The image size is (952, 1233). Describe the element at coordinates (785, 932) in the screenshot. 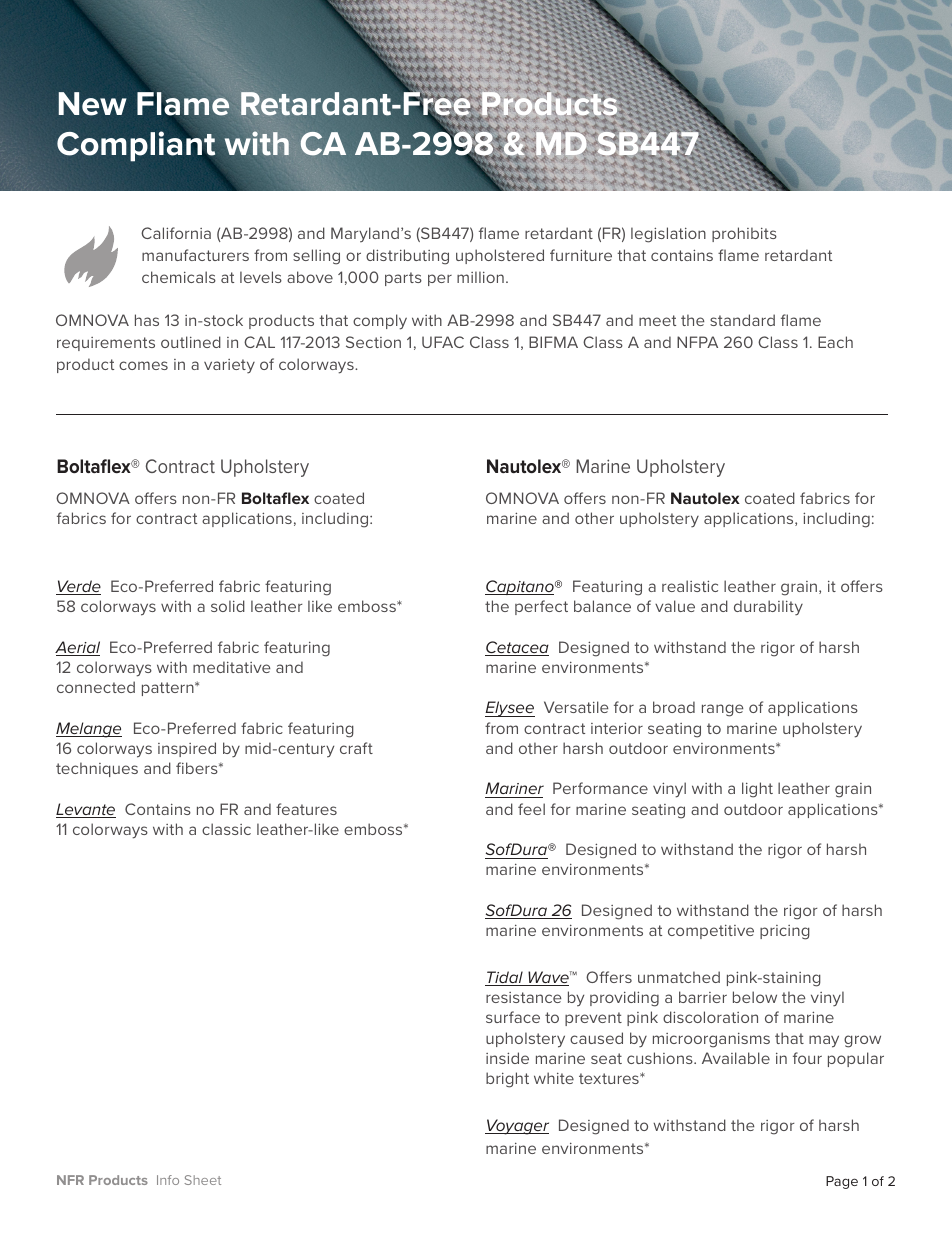

I see `pricing` at that location.
